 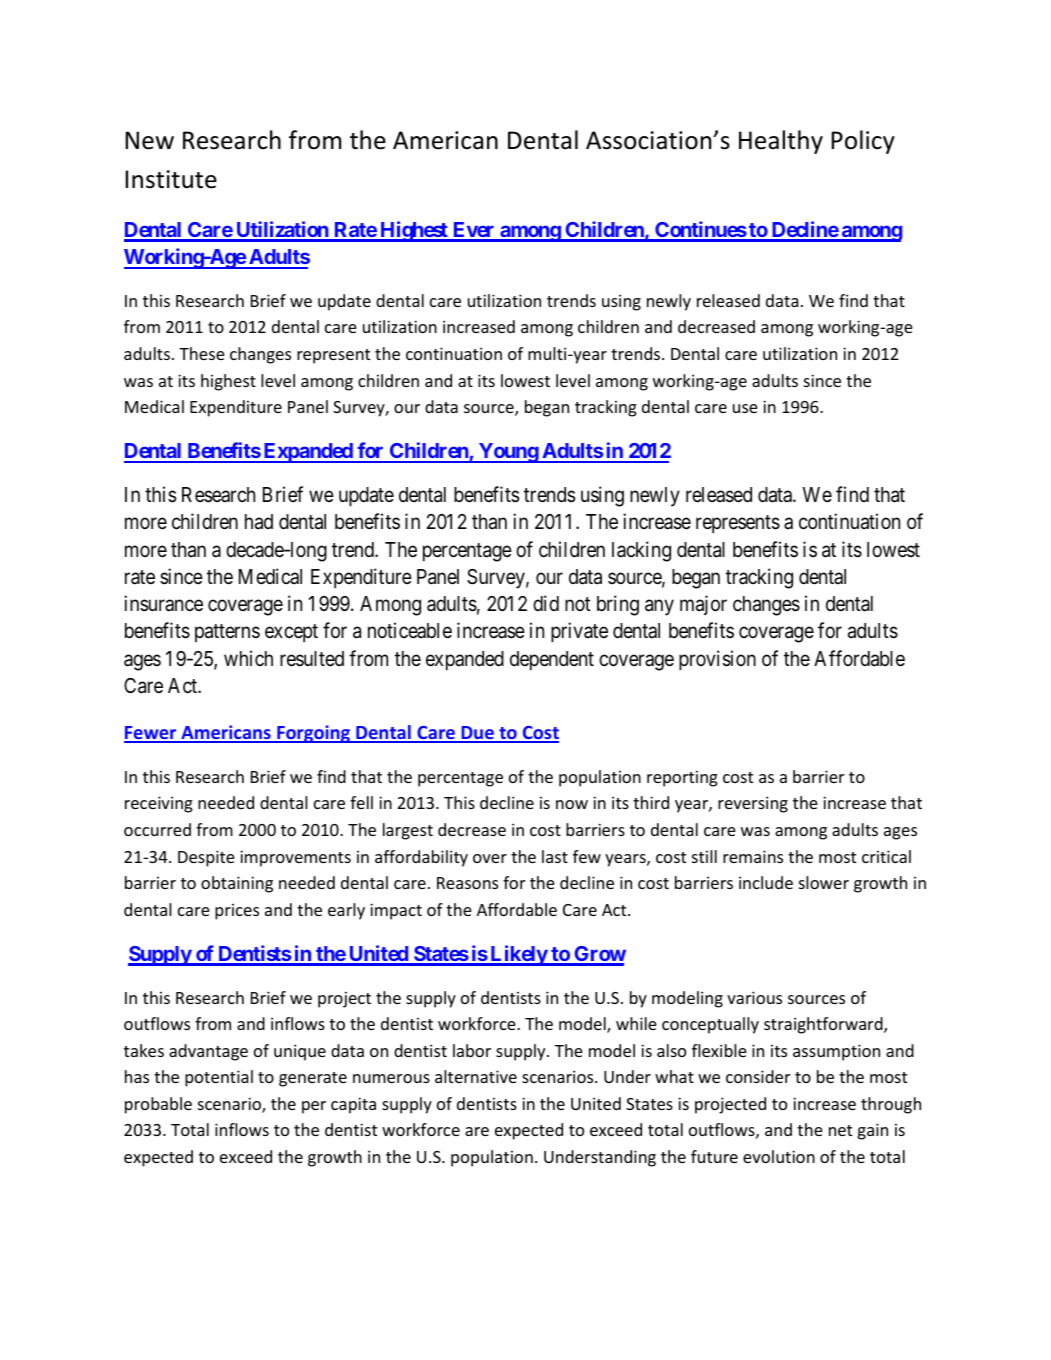 What do you see at coordinates (863, 142) in the image?
I see `Policy` at bounding box center [863, 142].
